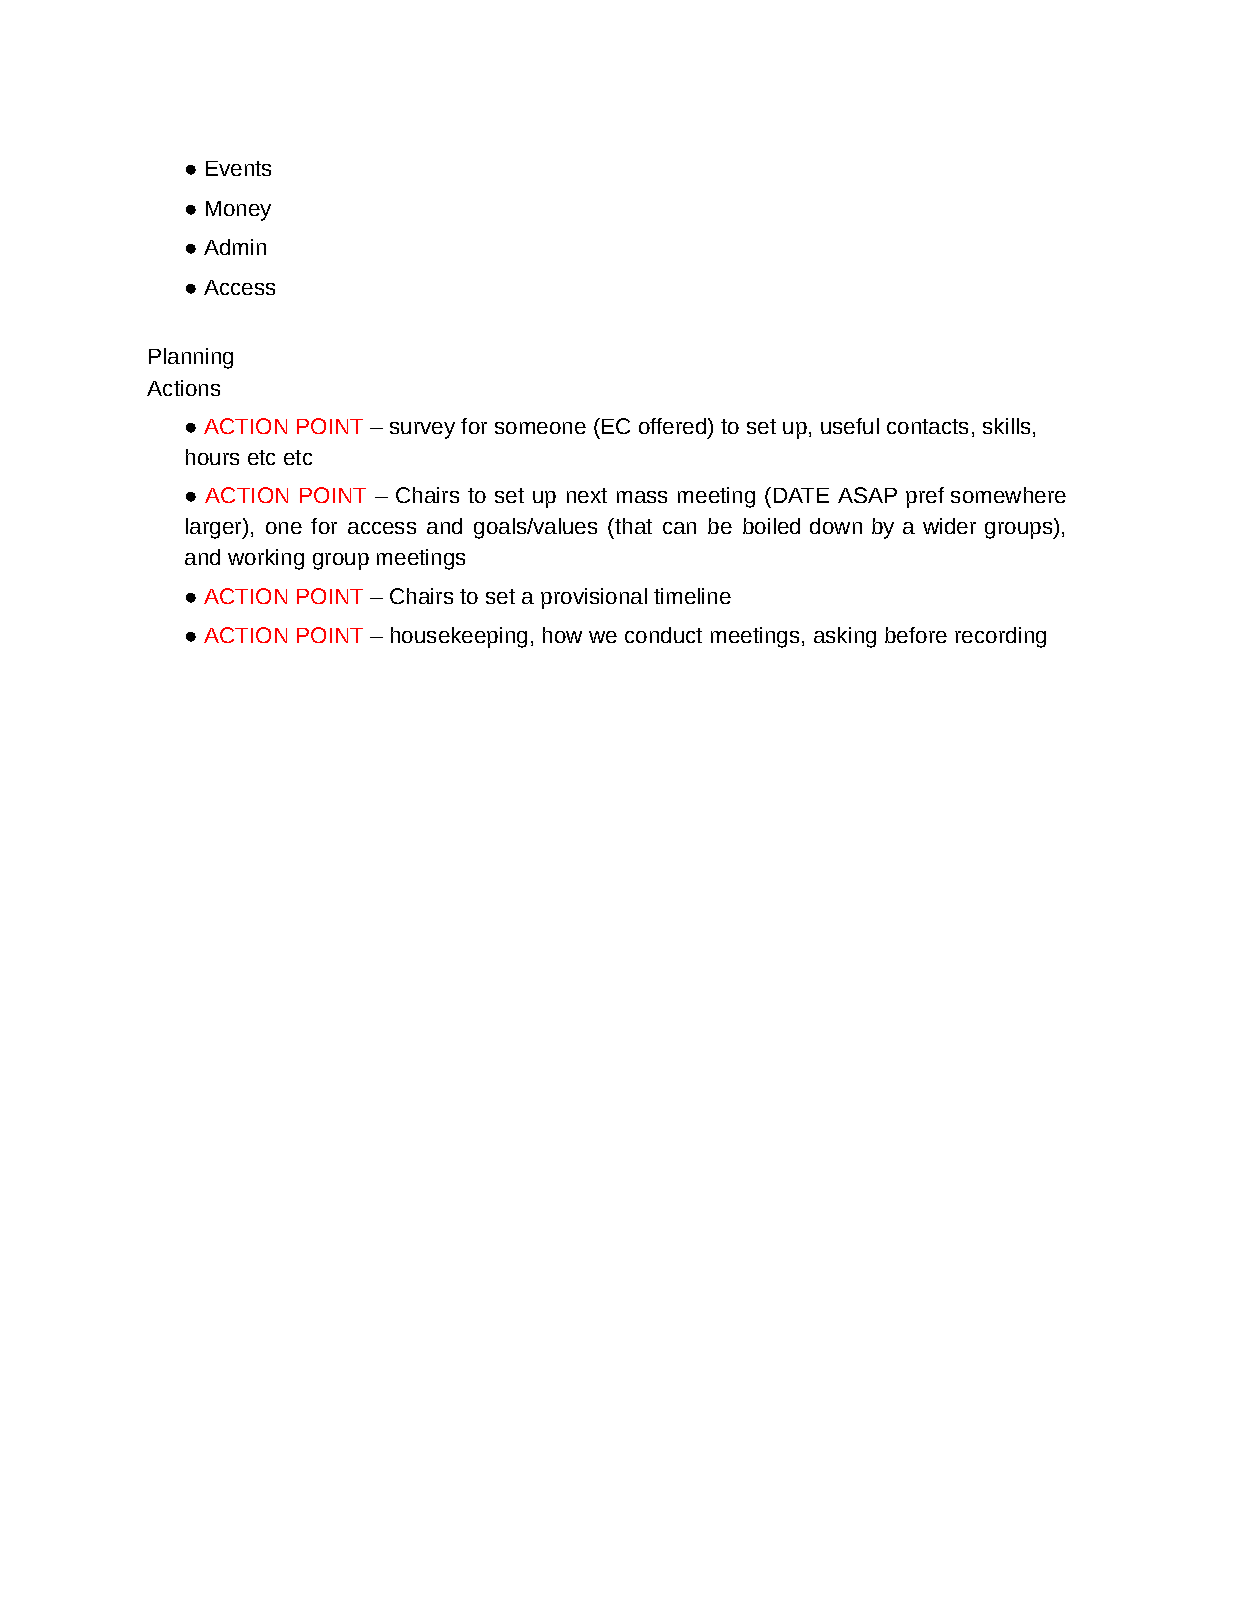 Image resolution: width=1252 pixels, height=1620 pixels. I want to click on Events, so click(238, 168).
